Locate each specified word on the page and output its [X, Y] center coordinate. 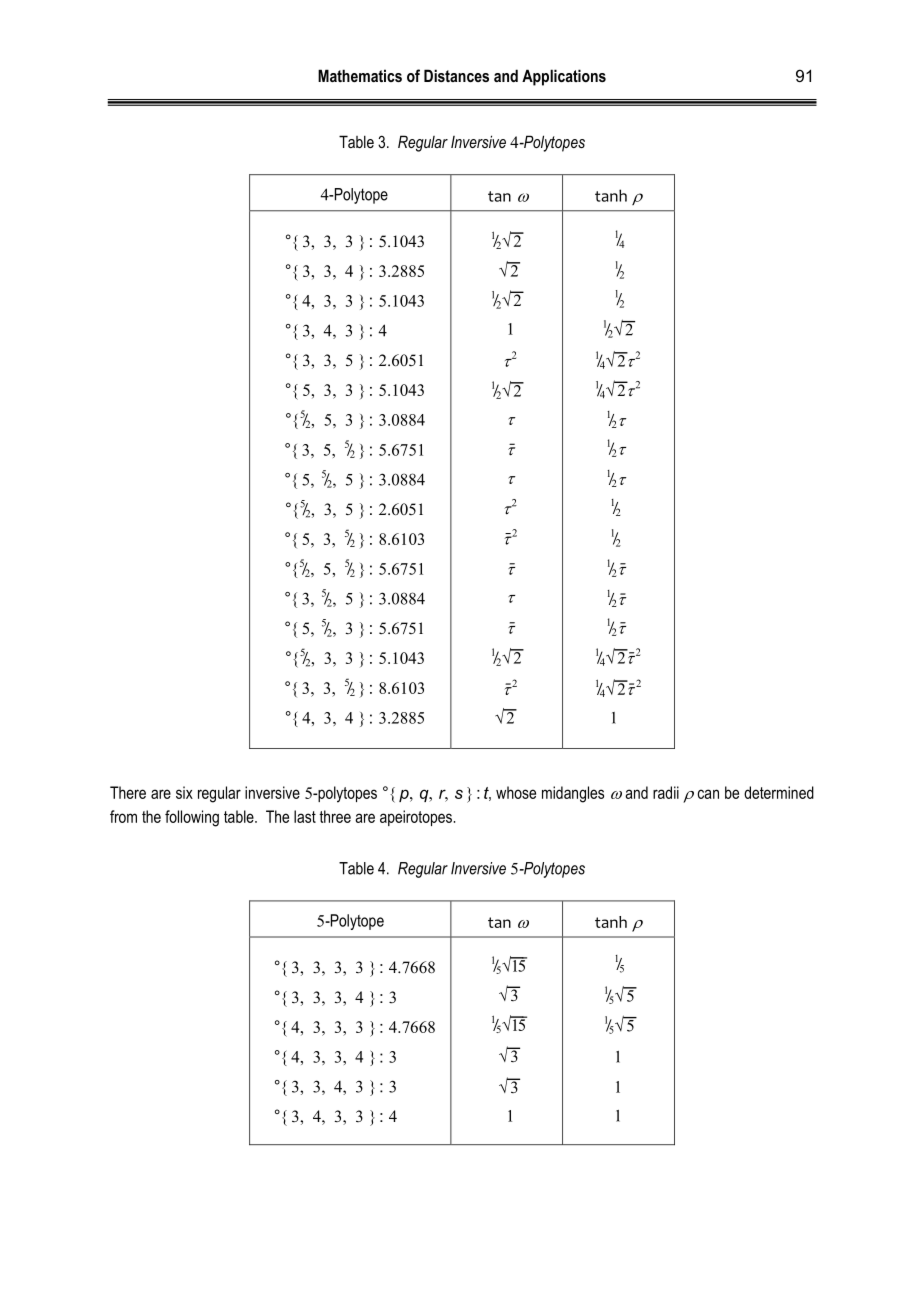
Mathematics [360, 75]
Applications [564, 77]
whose [516, 792]
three [335, 816]
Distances [456, 75]
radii [666, 792]
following [192, 818]
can [708, 794]
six [184, 792]
